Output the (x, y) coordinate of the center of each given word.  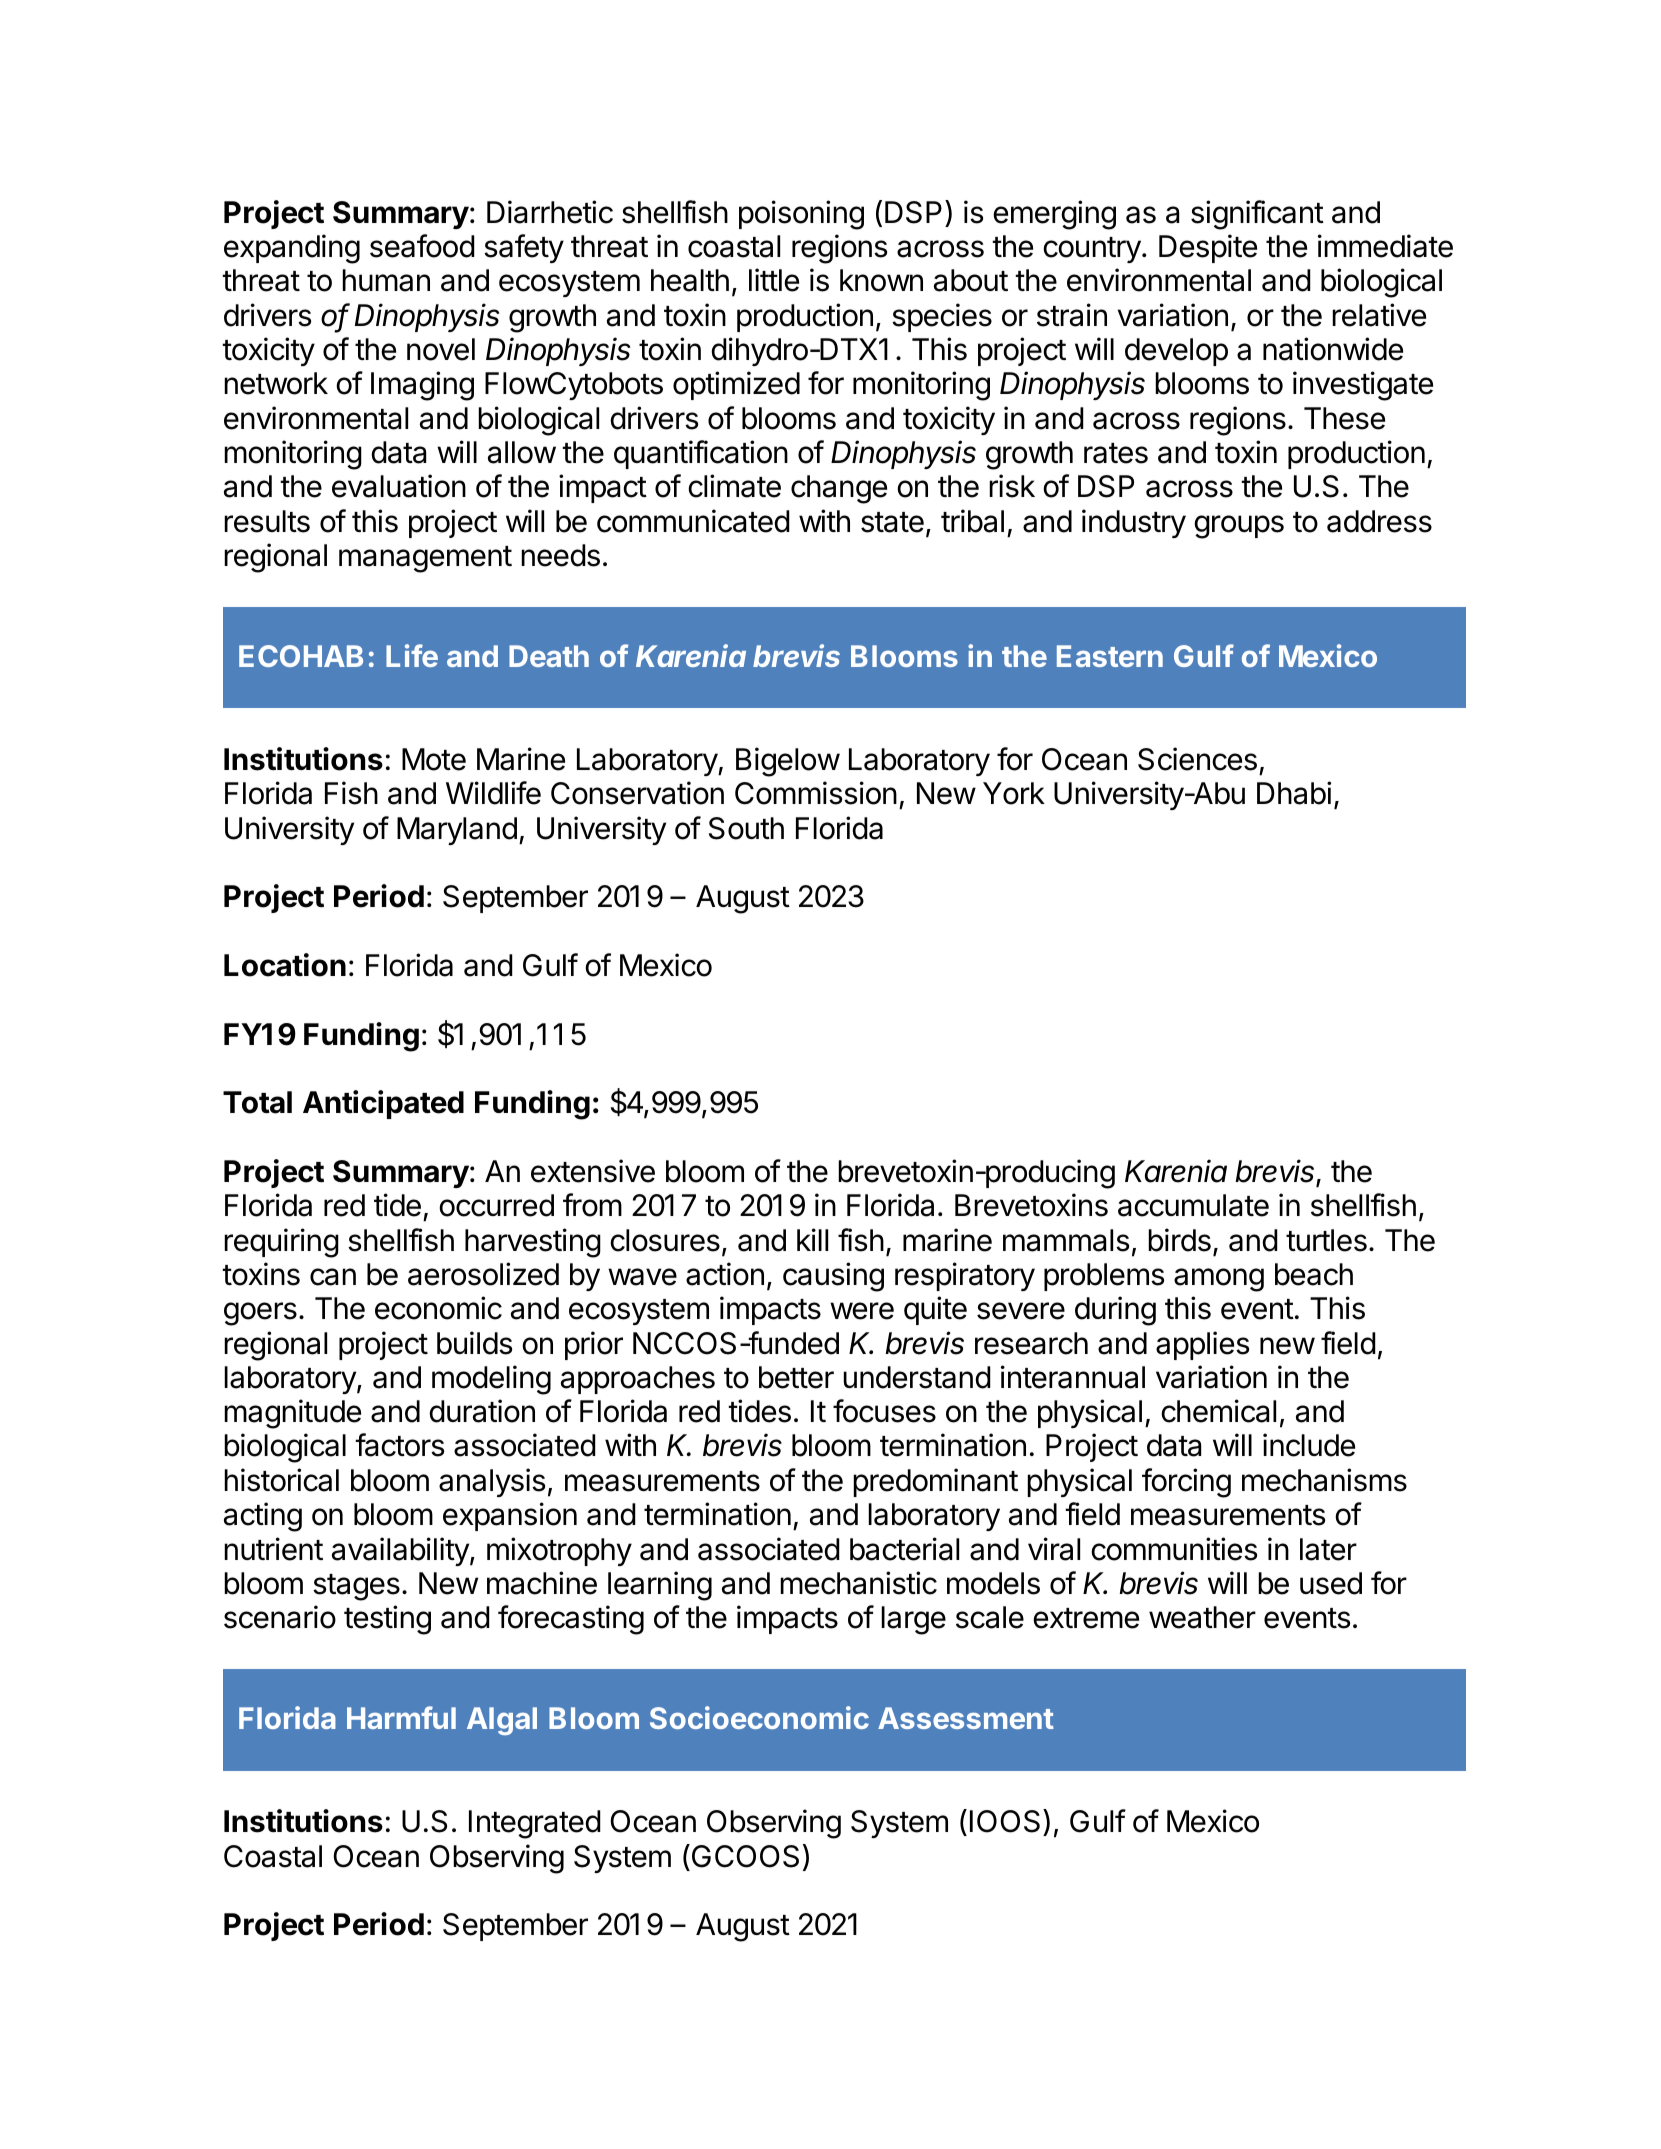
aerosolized (483, 1274)
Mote (434, 759)
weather (1202, 1617)
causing (833, 1277)
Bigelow (788, 762)
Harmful (401, 1717)
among (1219, 1280)
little (774, 280)
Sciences (1197, 759)
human (386, 280)
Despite (1208, 248)
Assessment (966, 1718)
